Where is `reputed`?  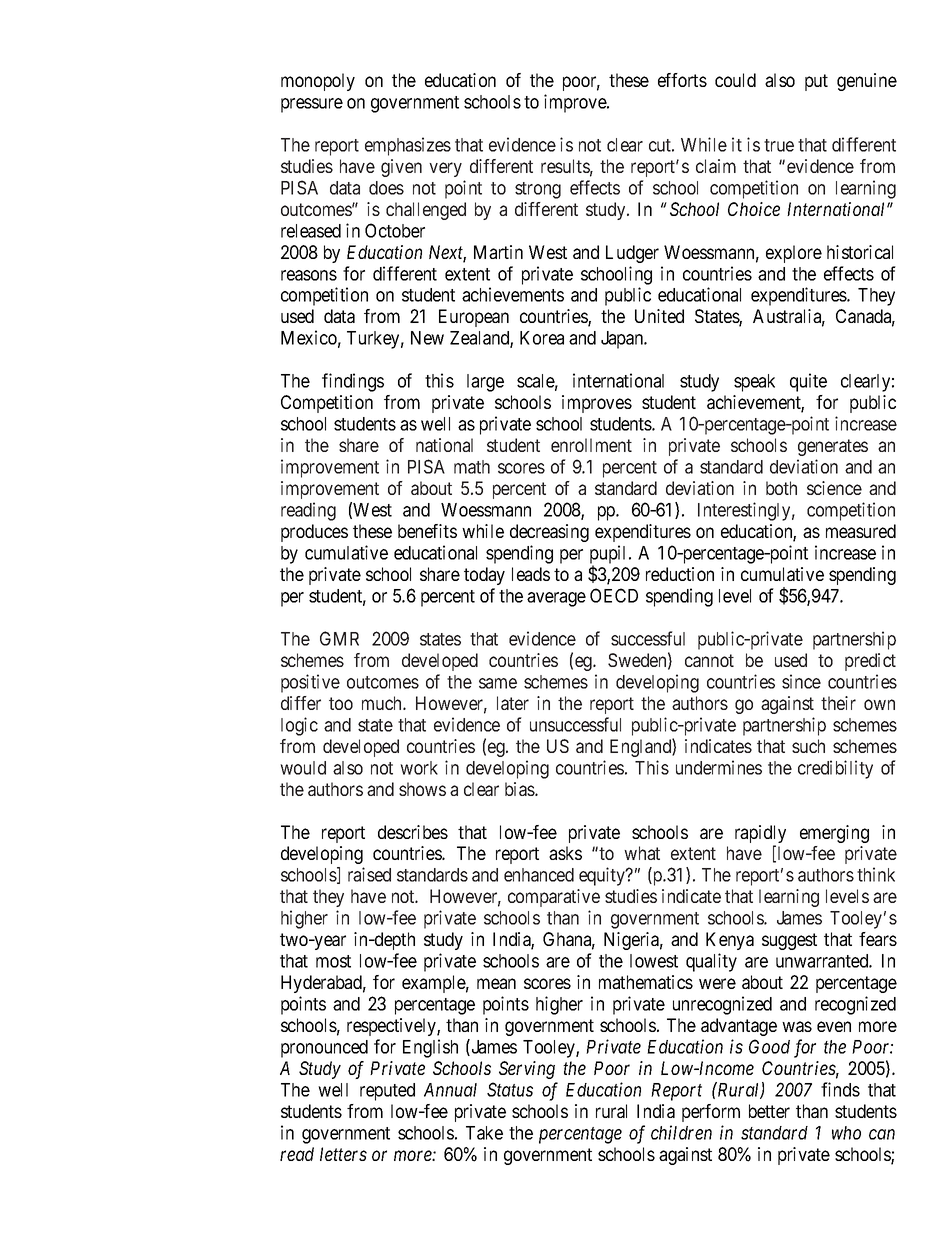 reputed is located at coordinates (387, 1092).
